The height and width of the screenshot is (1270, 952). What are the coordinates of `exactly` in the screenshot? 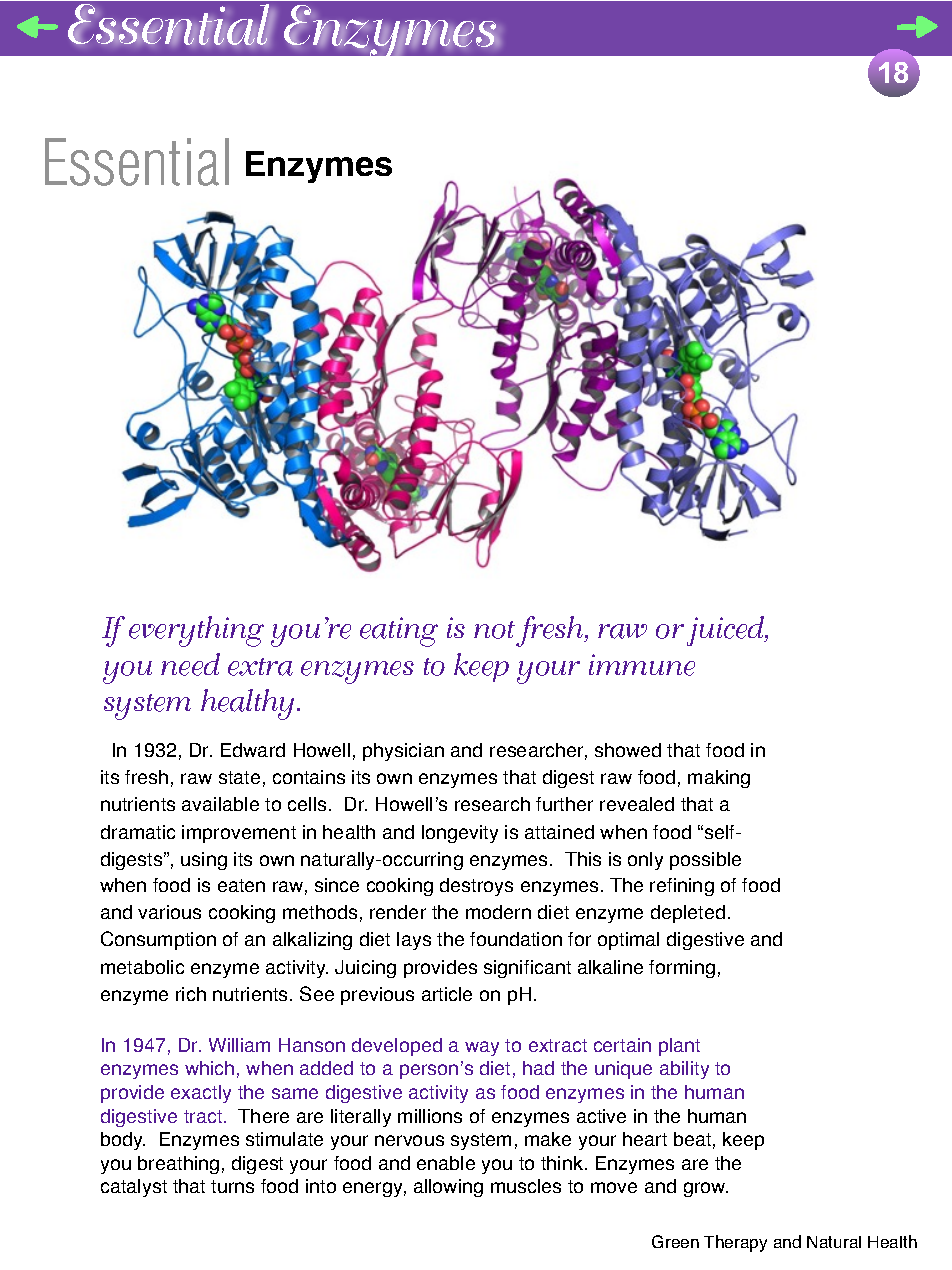 It's located at (201, 1094).
